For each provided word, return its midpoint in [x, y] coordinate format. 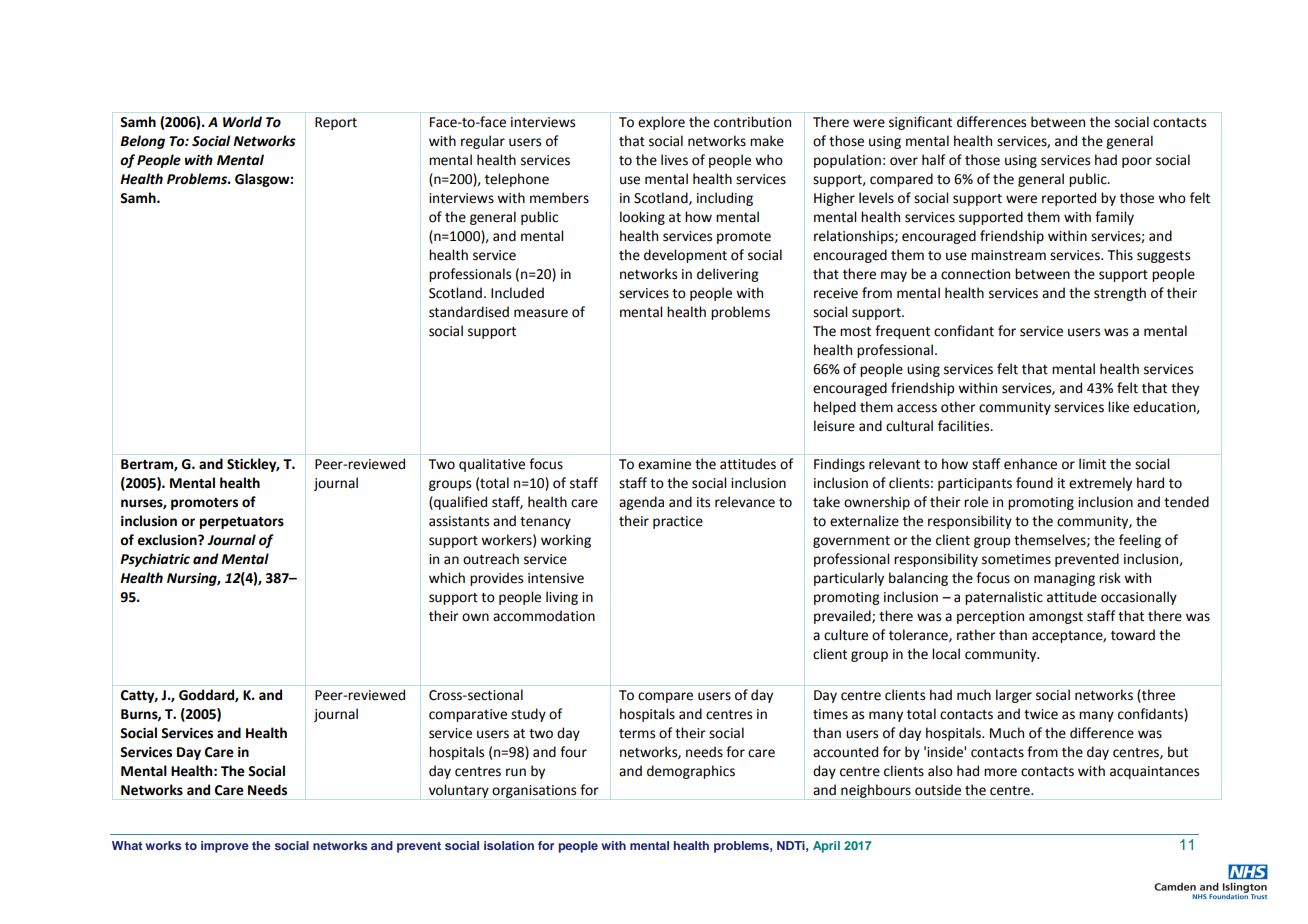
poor [1137, 162]
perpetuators [242, 523]
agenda [641, 503]
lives [674, 160]
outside [938, 790]
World [242, 122]
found [1034, 483]
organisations [534, 791]
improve [225, 847]
